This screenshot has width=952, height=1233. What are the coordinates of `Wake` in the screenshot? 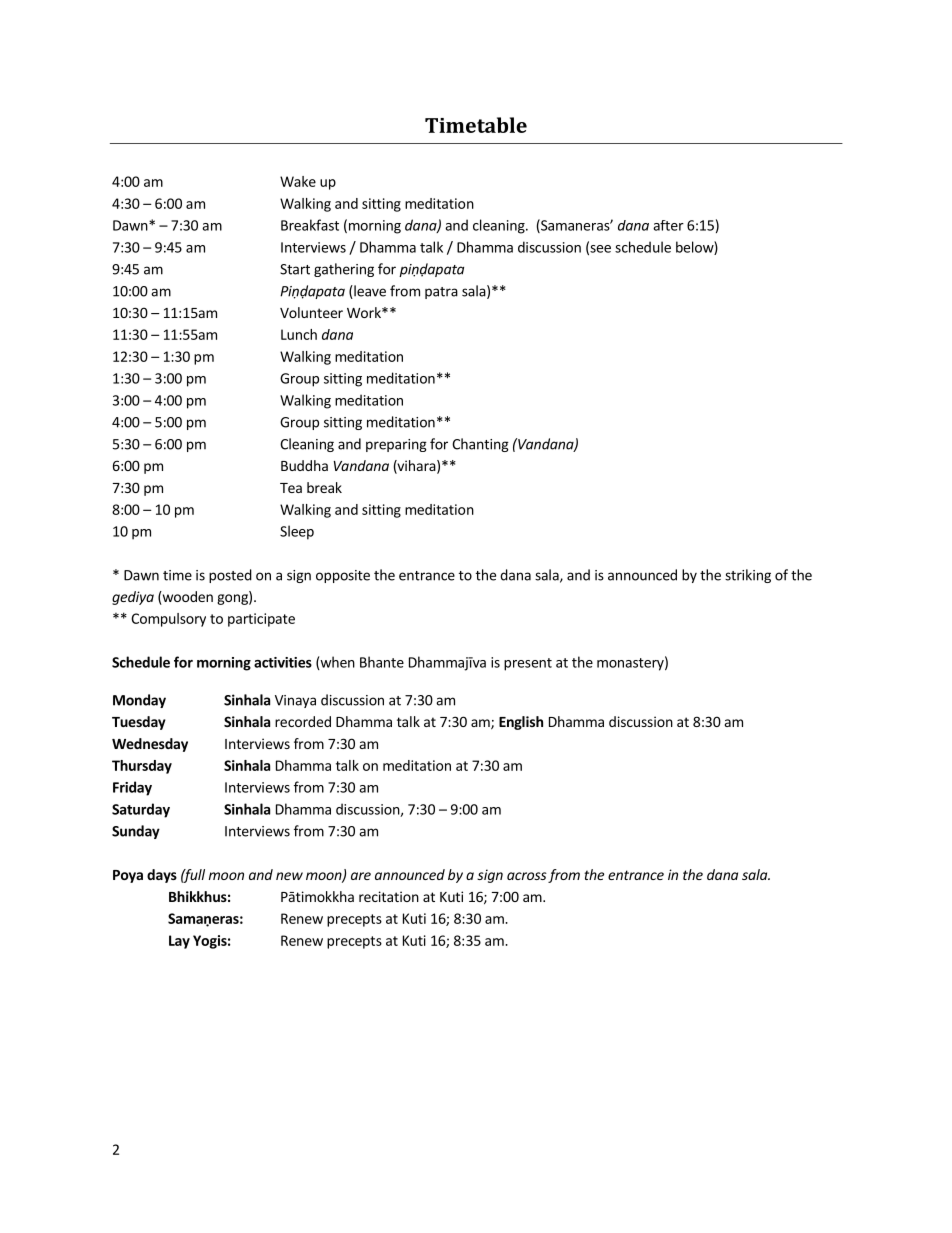 It's located at (298, 181).
